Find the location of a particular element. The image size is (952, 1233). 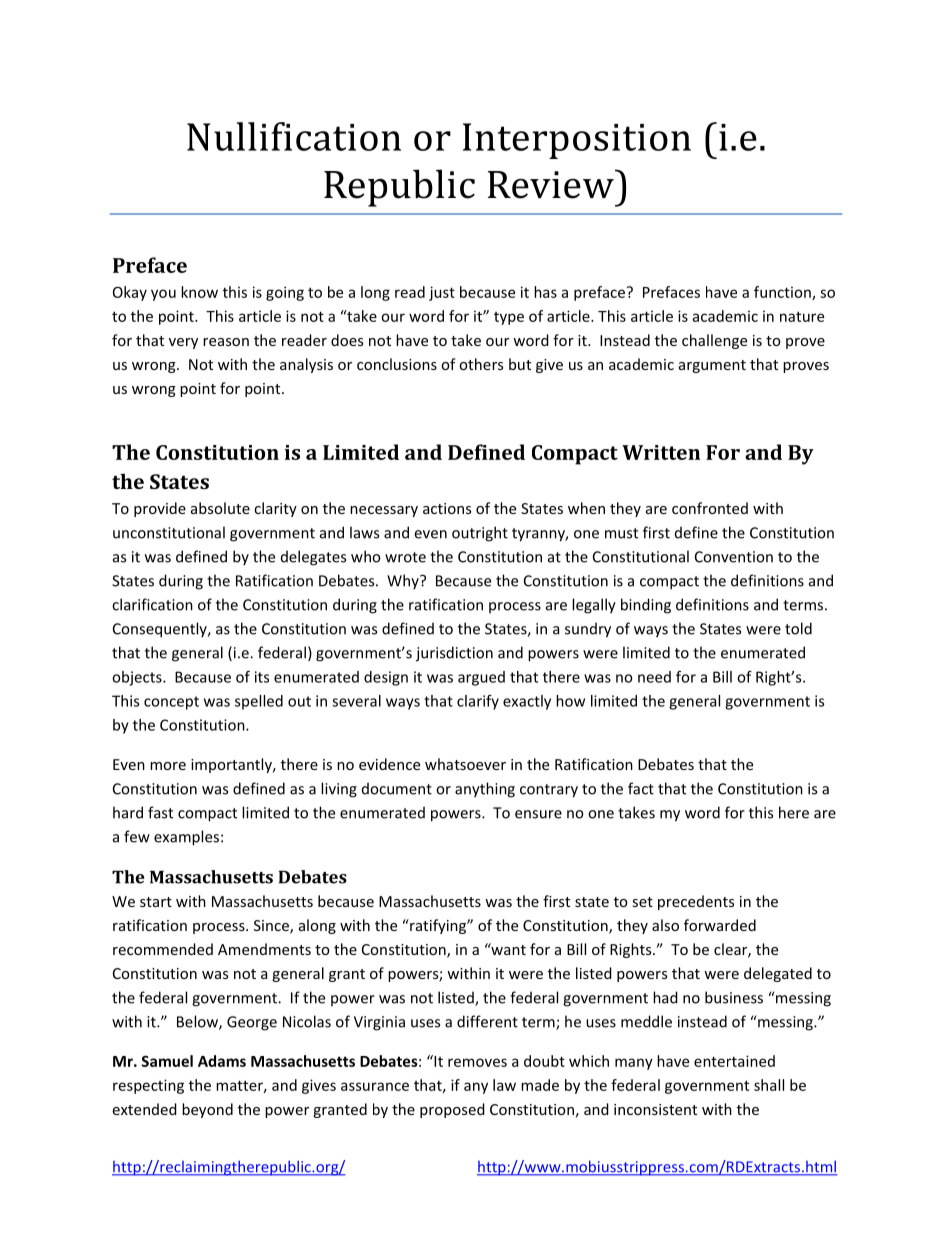

Nullification is located at coordinates (294, 136).
